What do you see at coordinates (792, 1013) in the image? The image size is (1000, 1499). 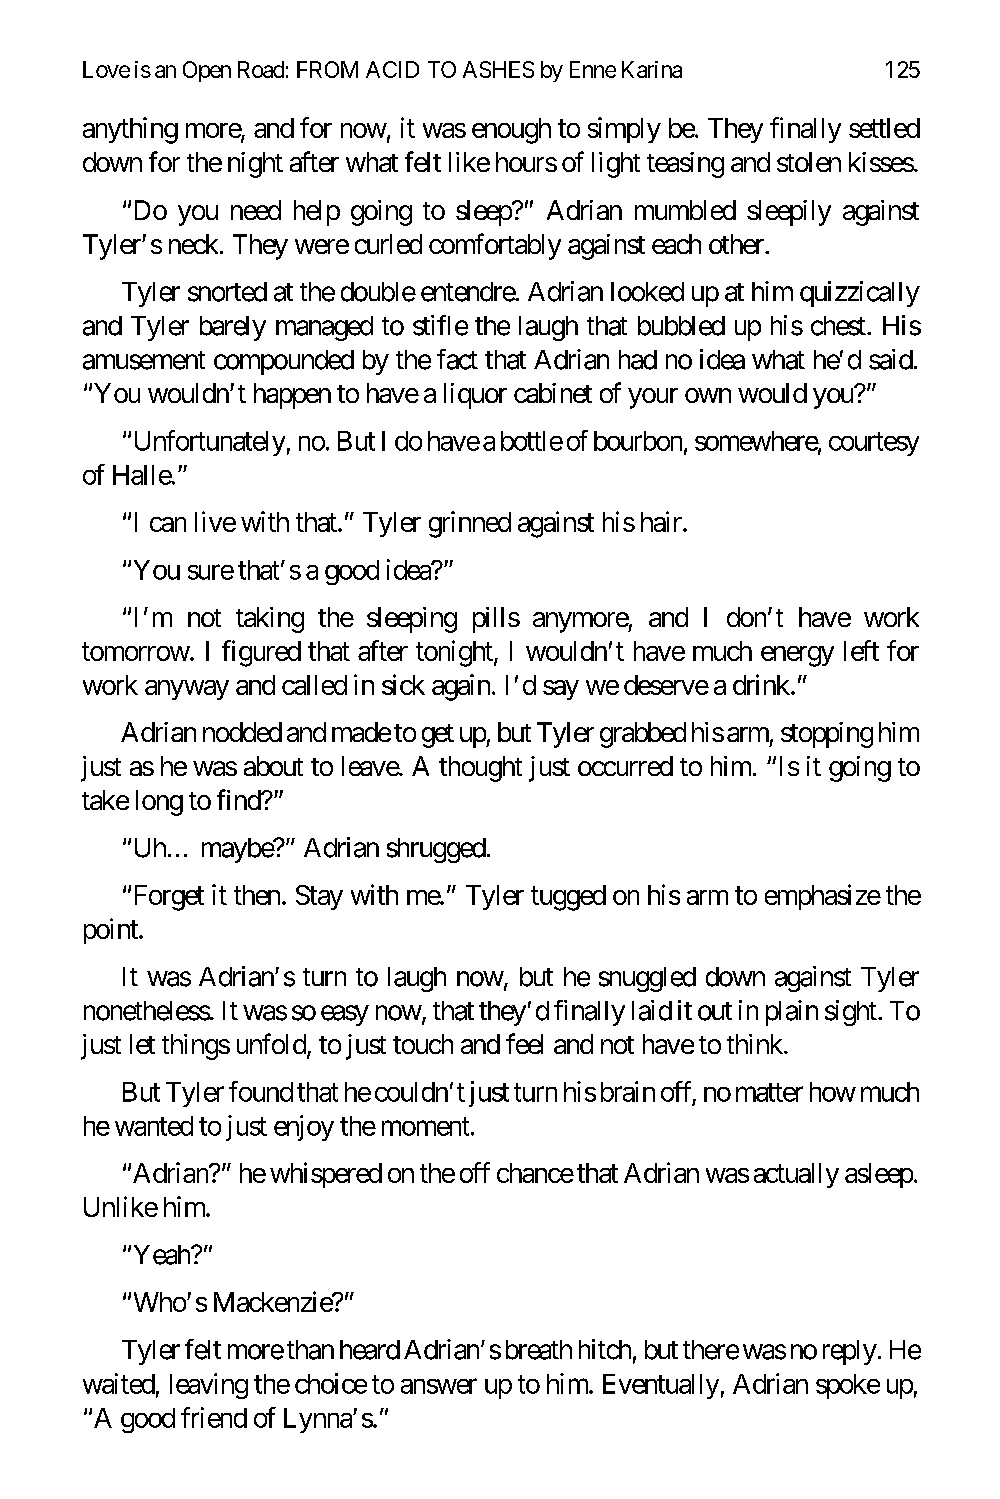 I see `plain` at bounding box center [792, 1013].
